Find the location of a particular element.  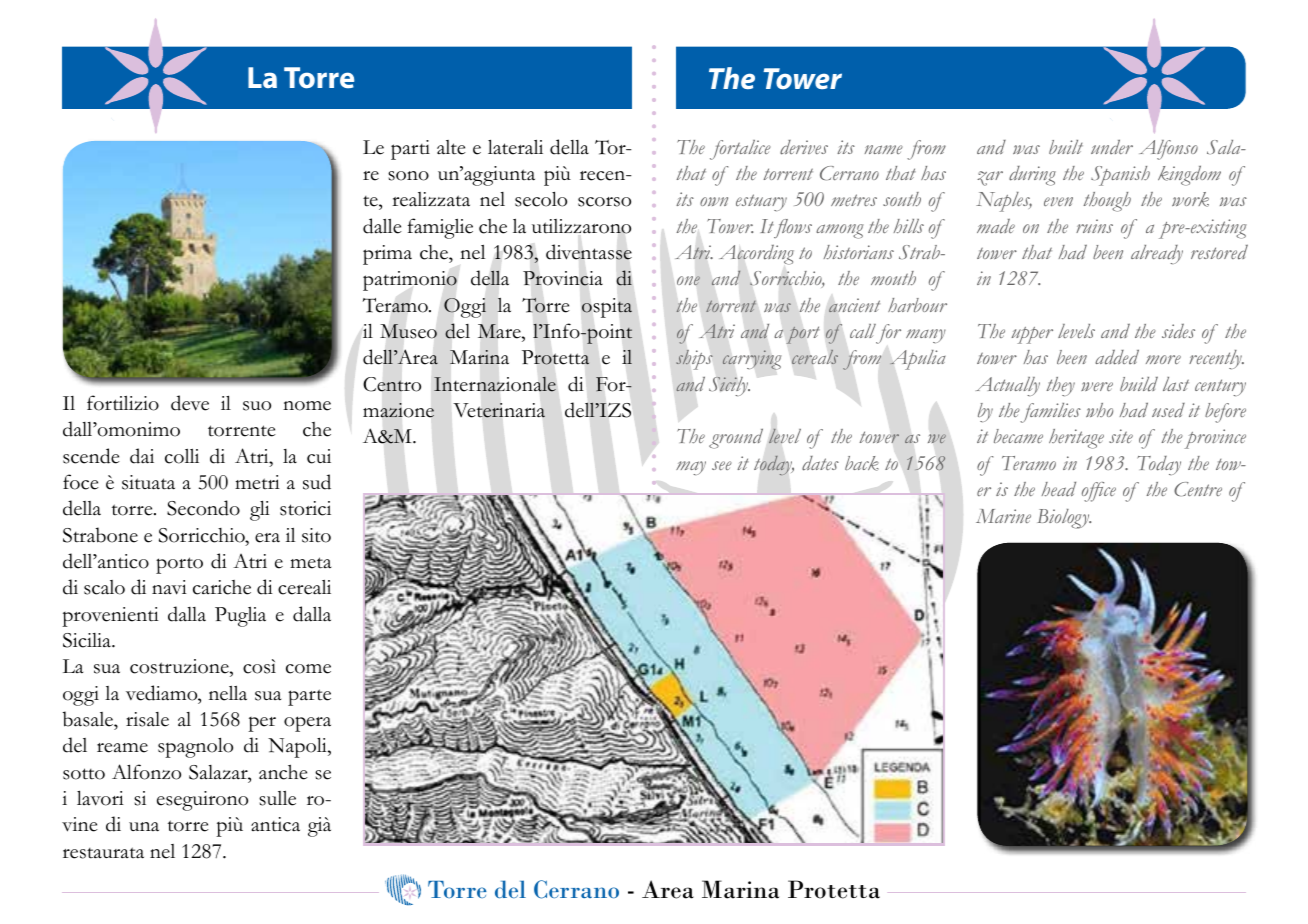

upper is located at coordinates (1032, 335).
